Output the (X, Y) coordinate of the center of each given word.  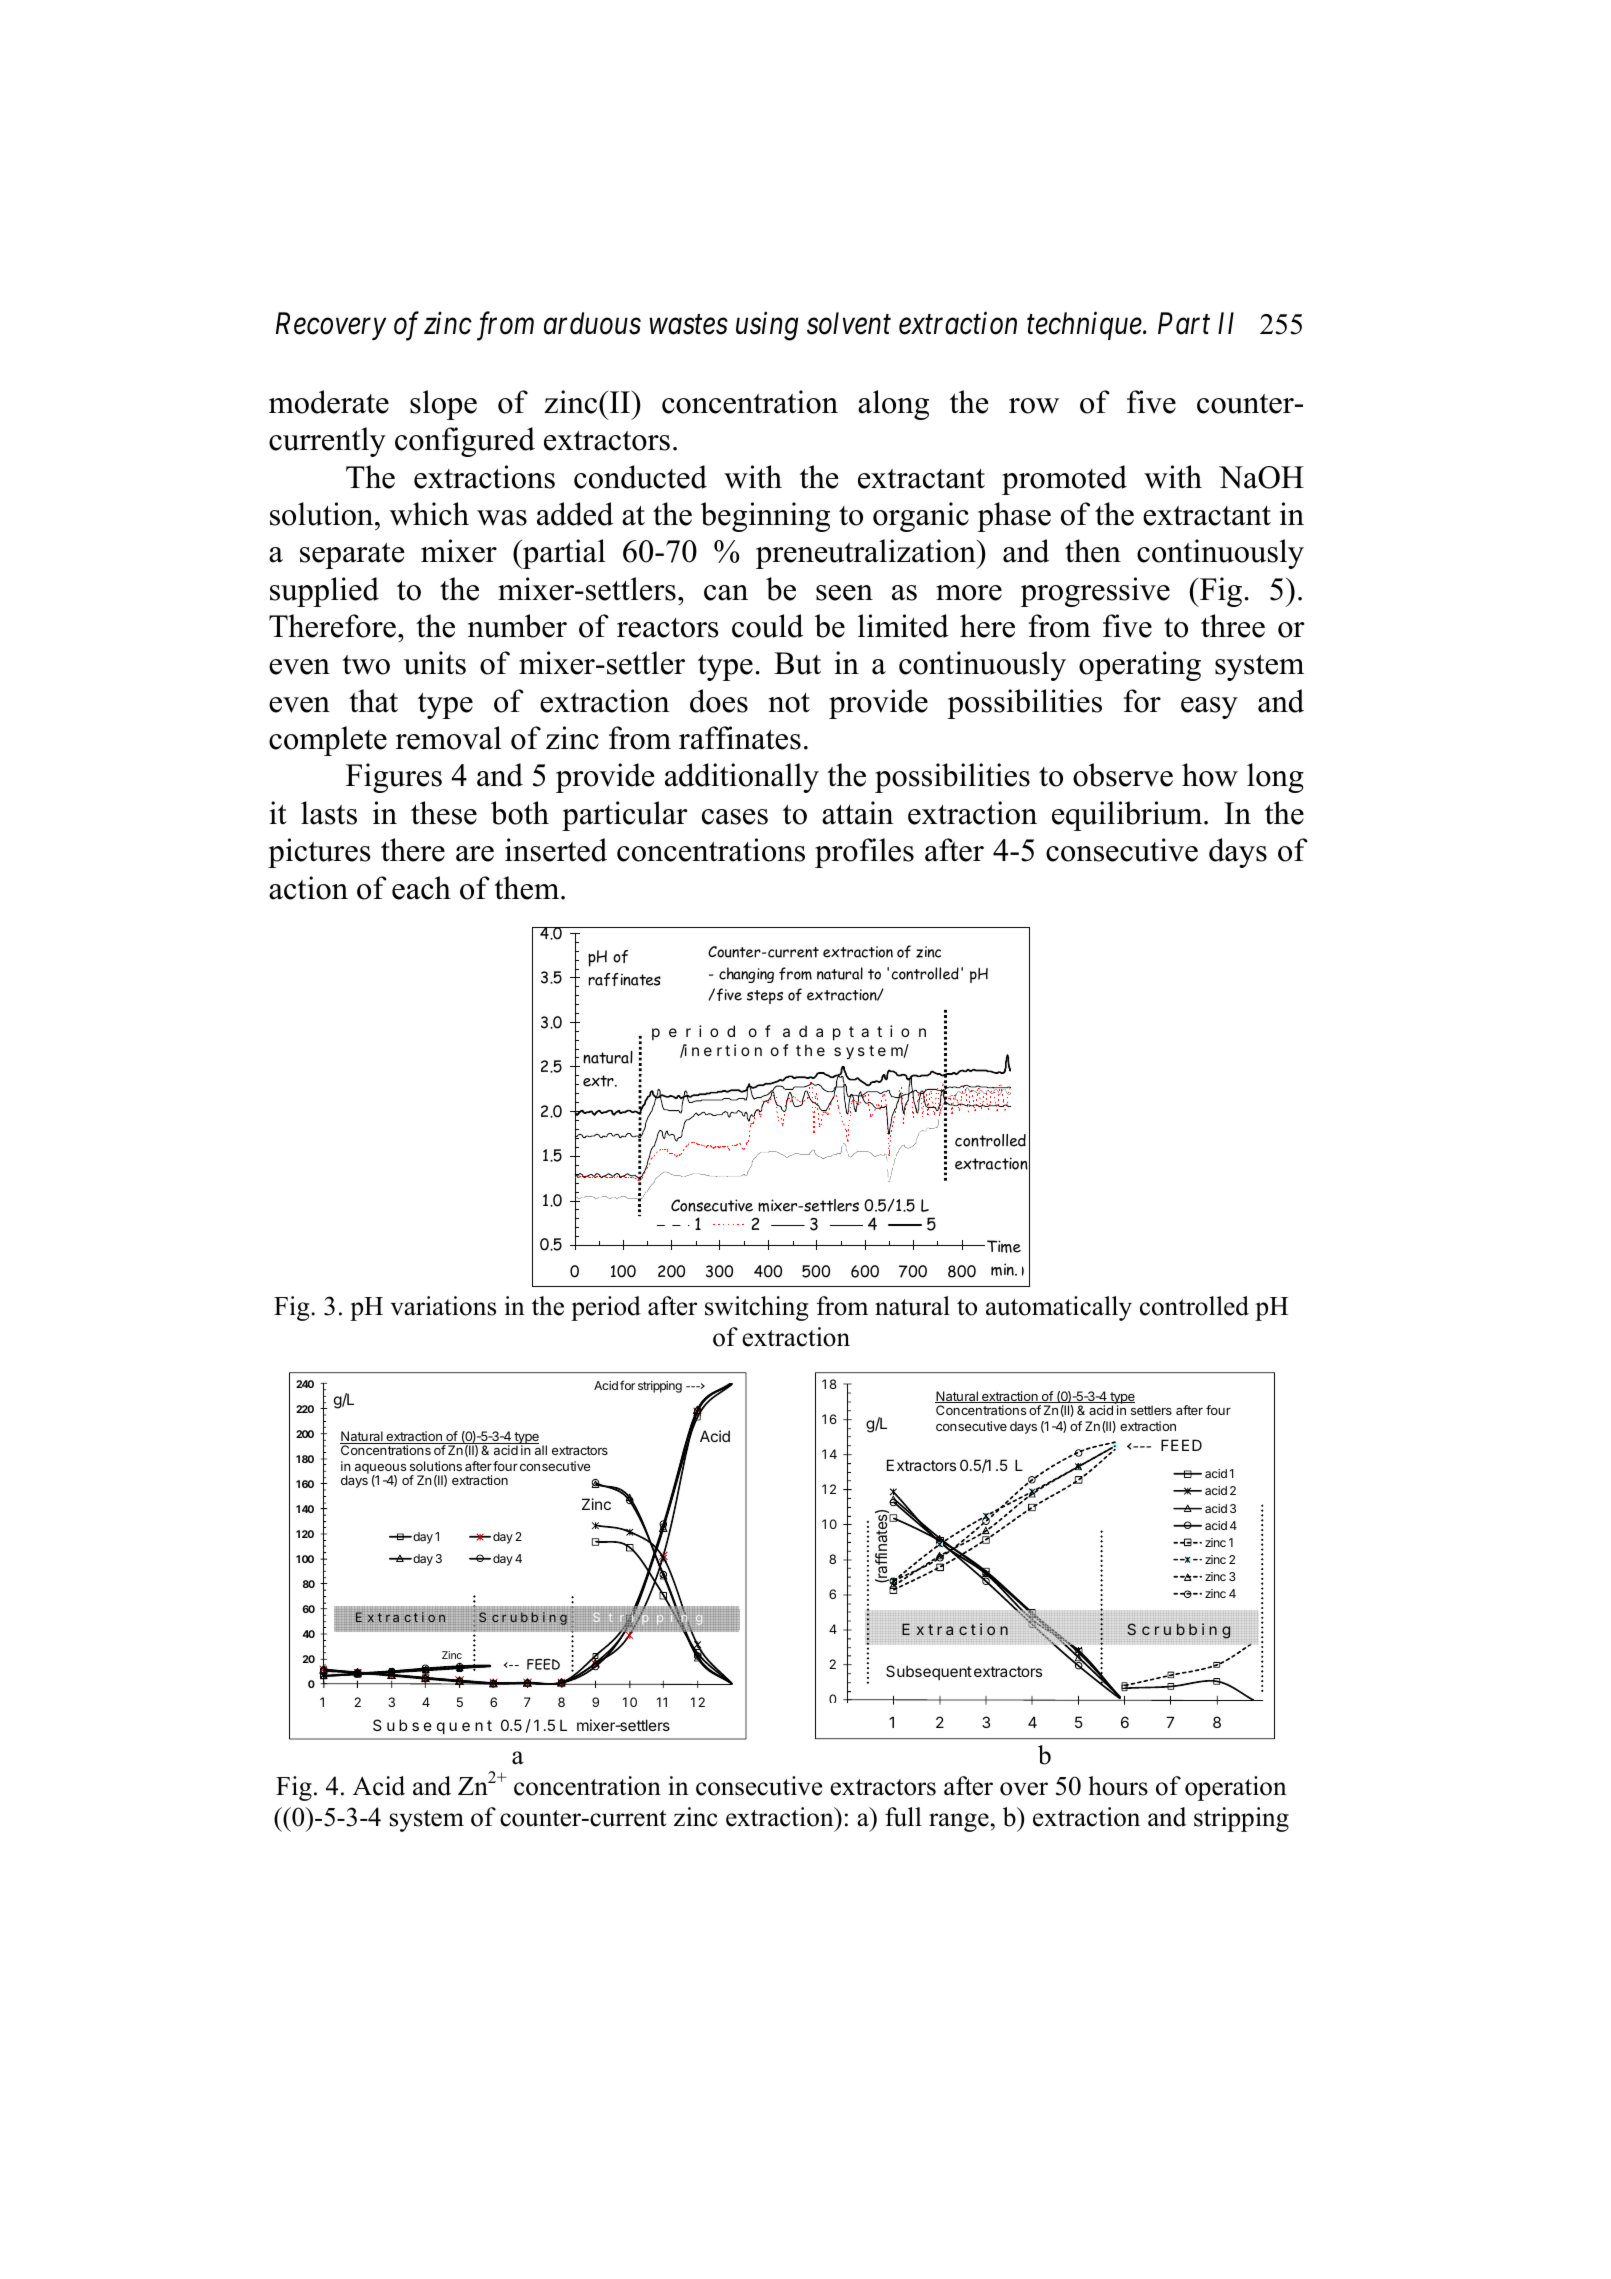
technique (1085, 326)
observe (1123, 775)
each (421, 888)
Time (1004, 1246)
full (903, 1817)
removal (449, 738)
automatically (1059, 1308)
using (767, 326)
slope (443, 405)
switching (756, 1308)
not (789, 703)
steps (765, 997)
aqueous (380, 1470)
